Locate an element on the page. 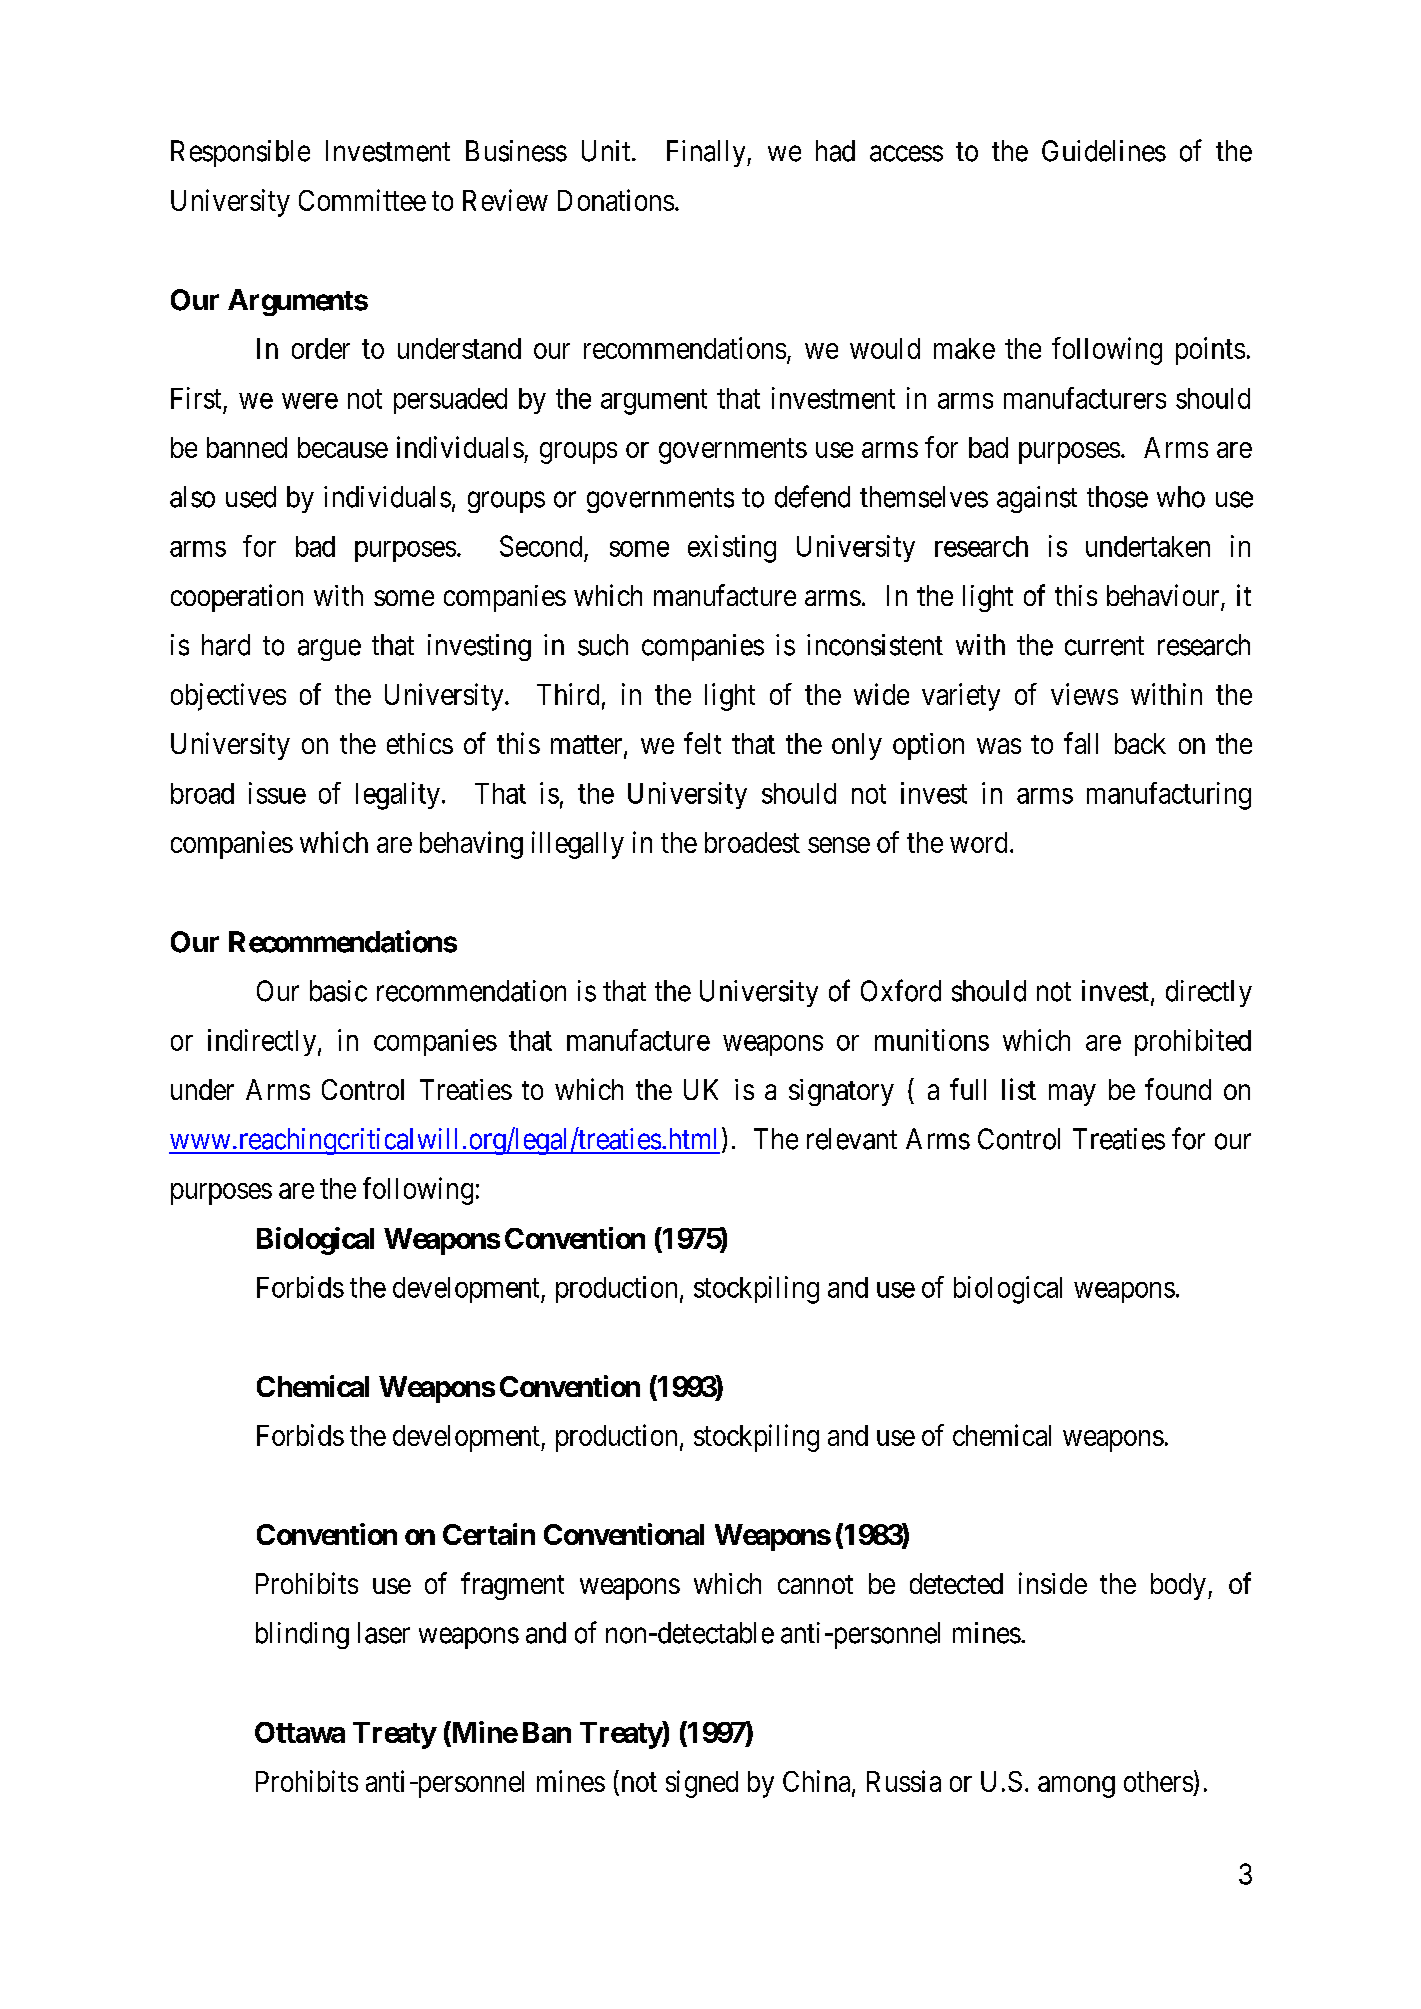 This page has width=1421, height=2009. cooperation is located at coordinates (237, 598).
